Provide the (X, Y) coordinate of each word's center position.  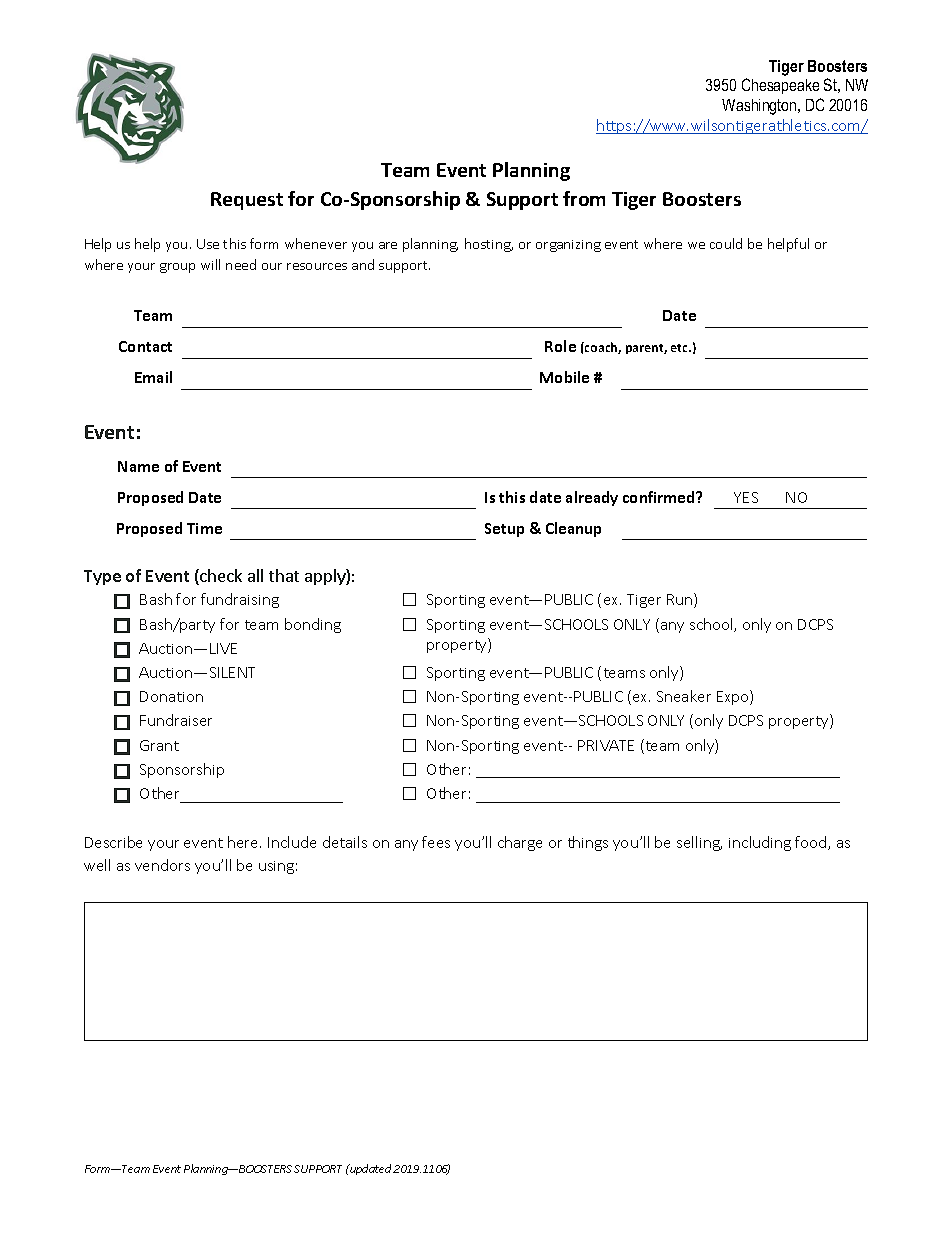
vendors (162, 865)
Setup (504, 530)
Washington (760, 107)
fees (436, 842)
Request (247, 201)
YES (746, 497)
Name (138, 466)
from (584, 198)
